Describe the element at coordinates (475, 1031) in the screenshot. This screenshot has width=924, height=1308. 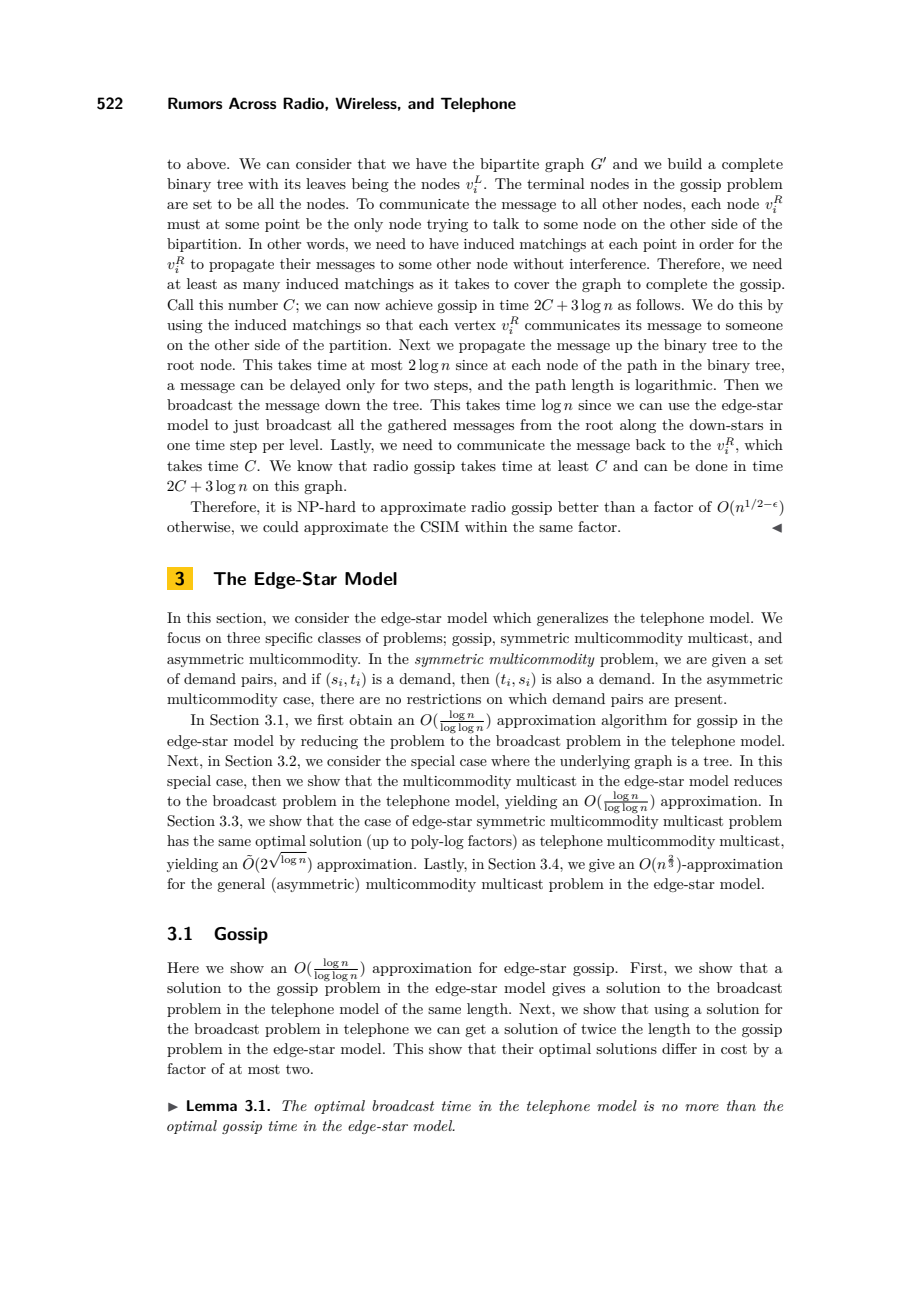
I see `get` at that location.
